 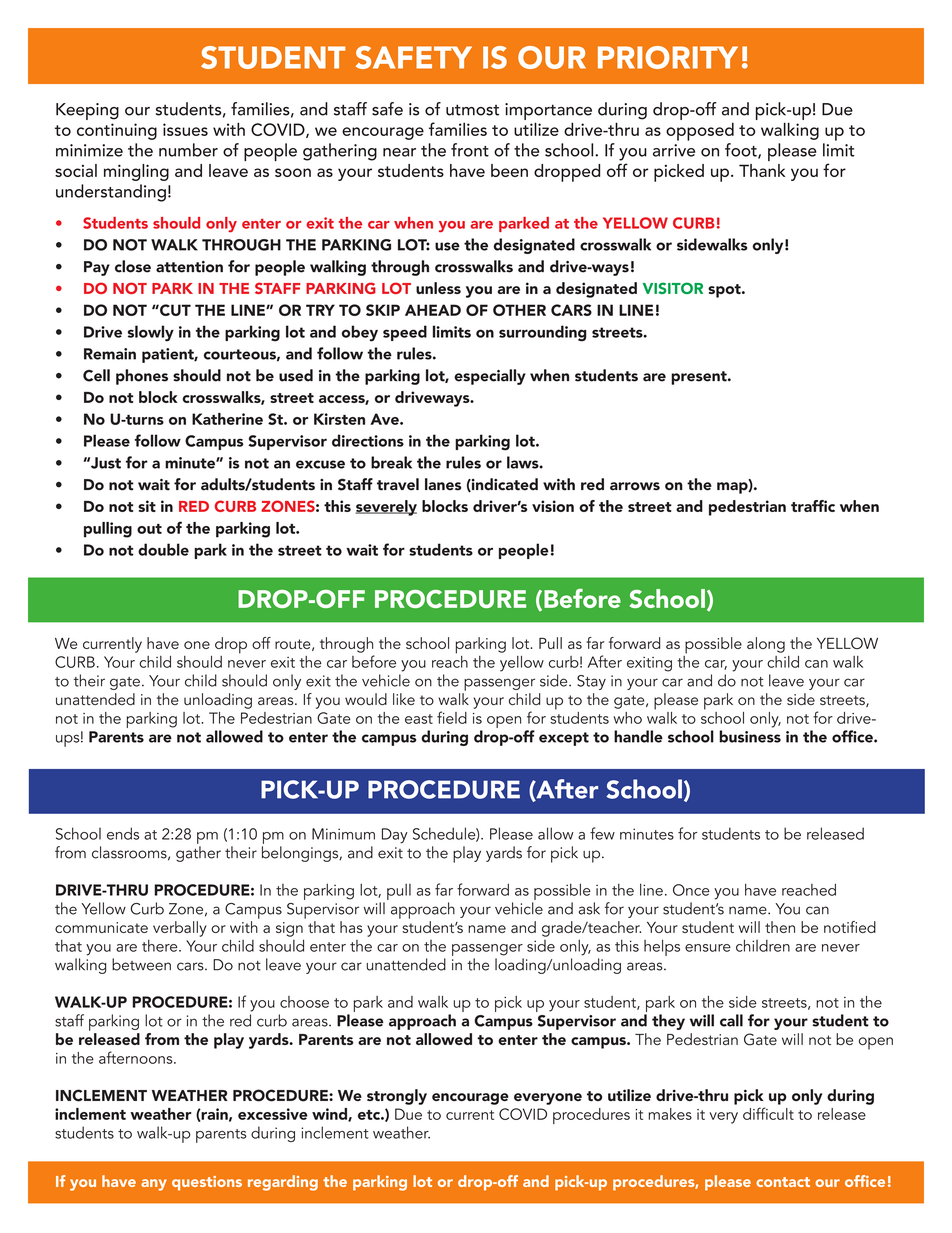 I want to click on strongly, so click(x=397, y=1097).
